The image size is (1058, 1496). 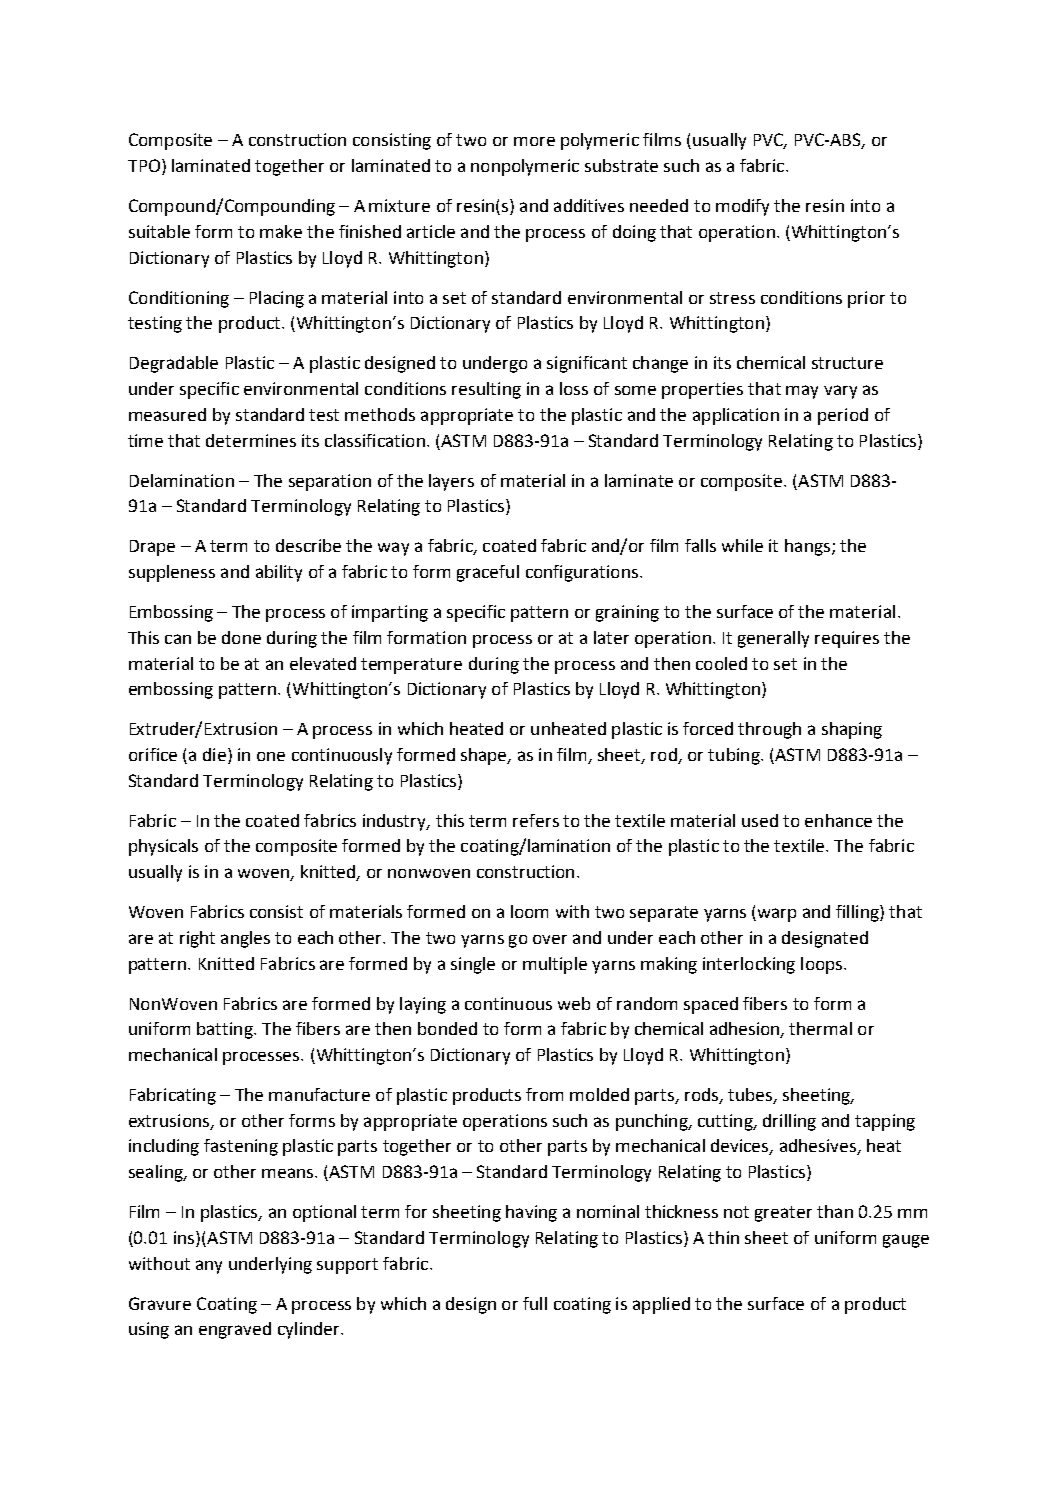 I want to click on graceful, so click(x=488, y=573).
